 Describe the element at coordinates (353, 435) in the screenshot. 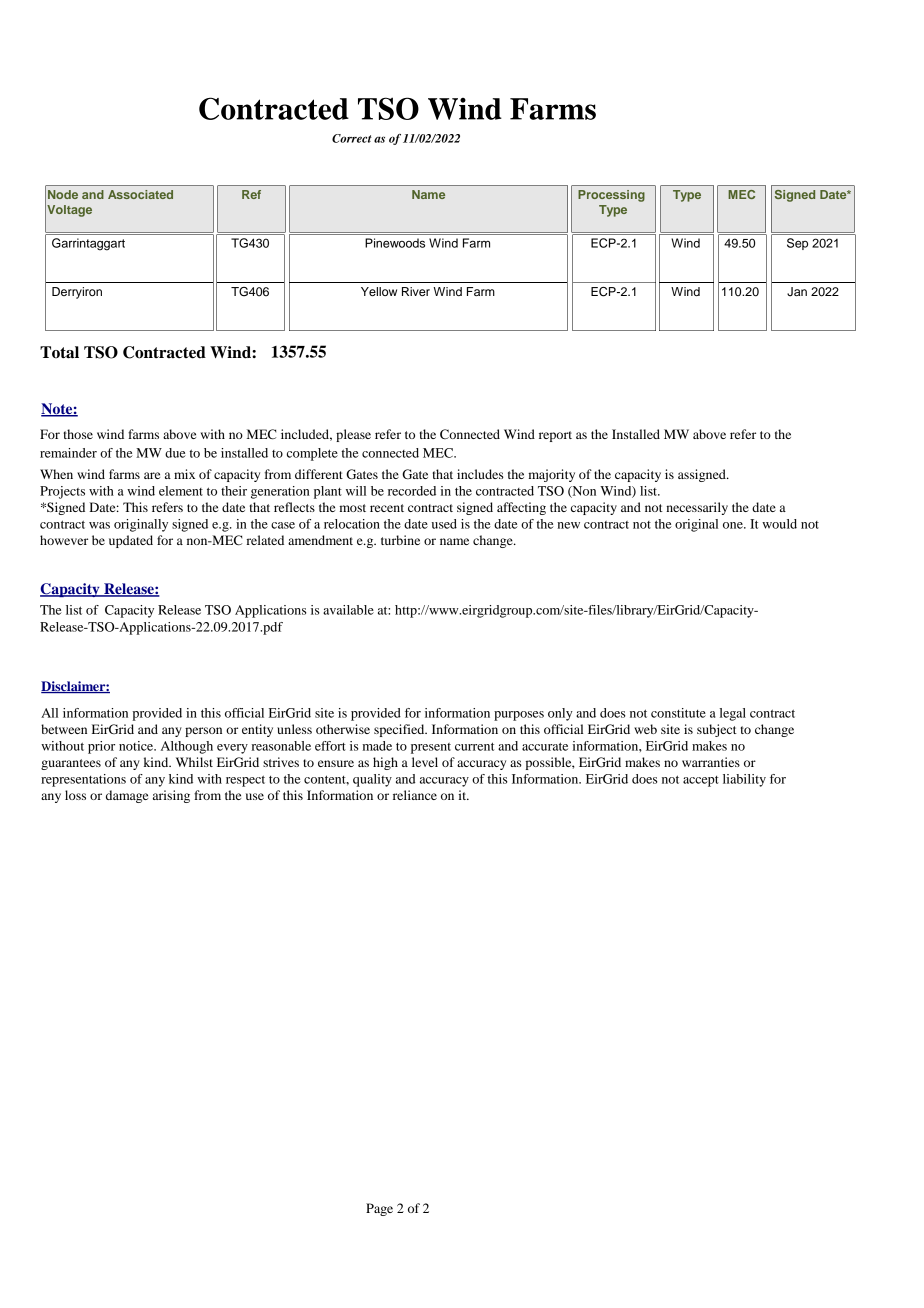

I see `please` at that location.
